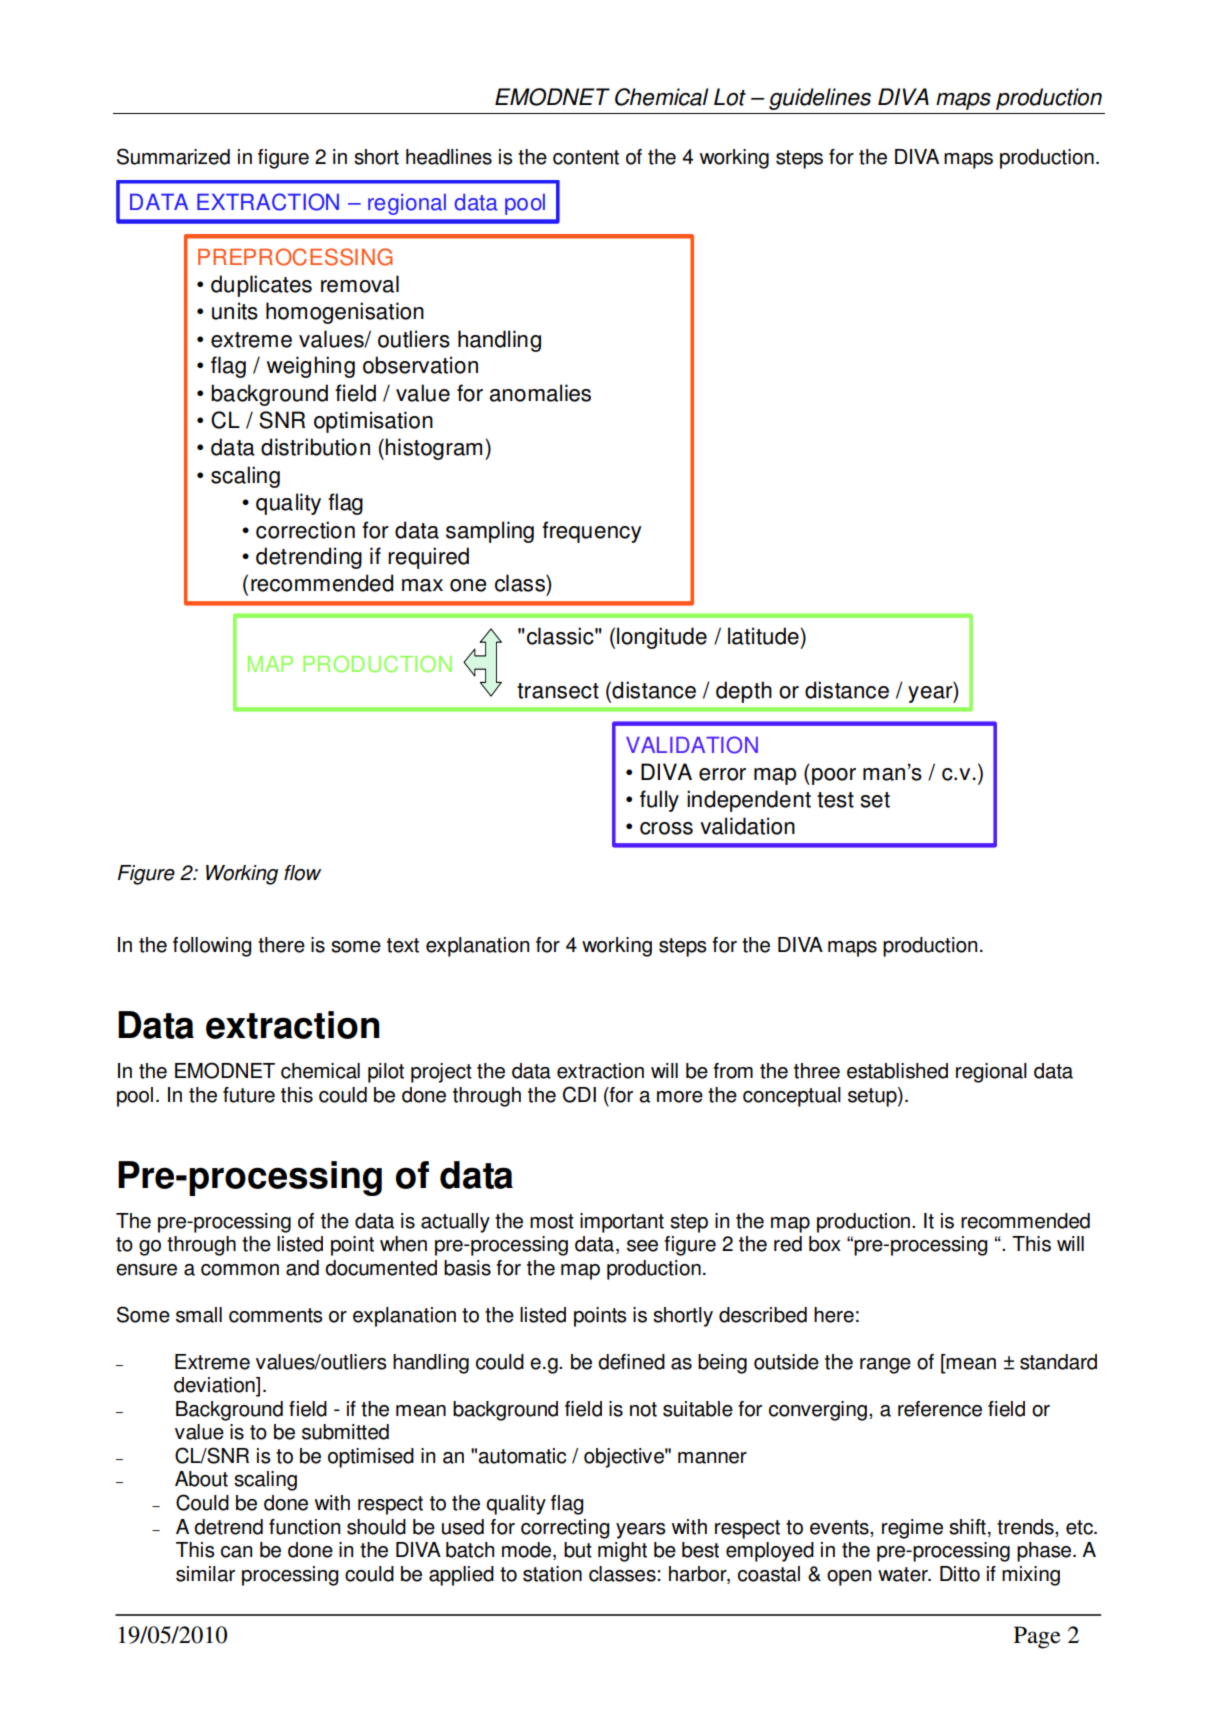 The image size is (1217, 1722). What do you see at coordinates (586, 157) in the document?
I see `content` at bounding box center [586, 157].
